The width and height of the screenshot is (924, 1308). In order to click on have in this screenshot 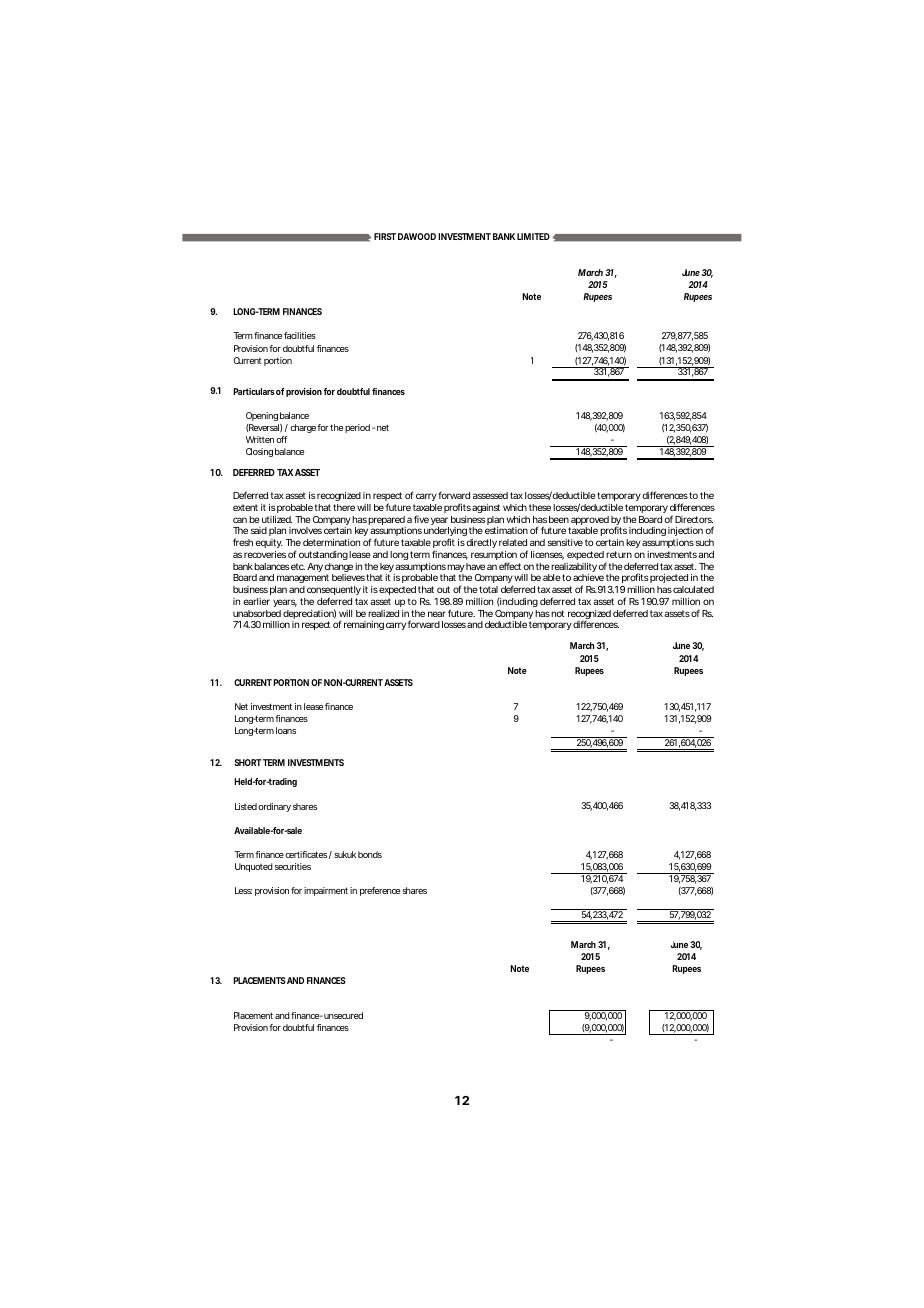, I will do `click(474, 566)`.
